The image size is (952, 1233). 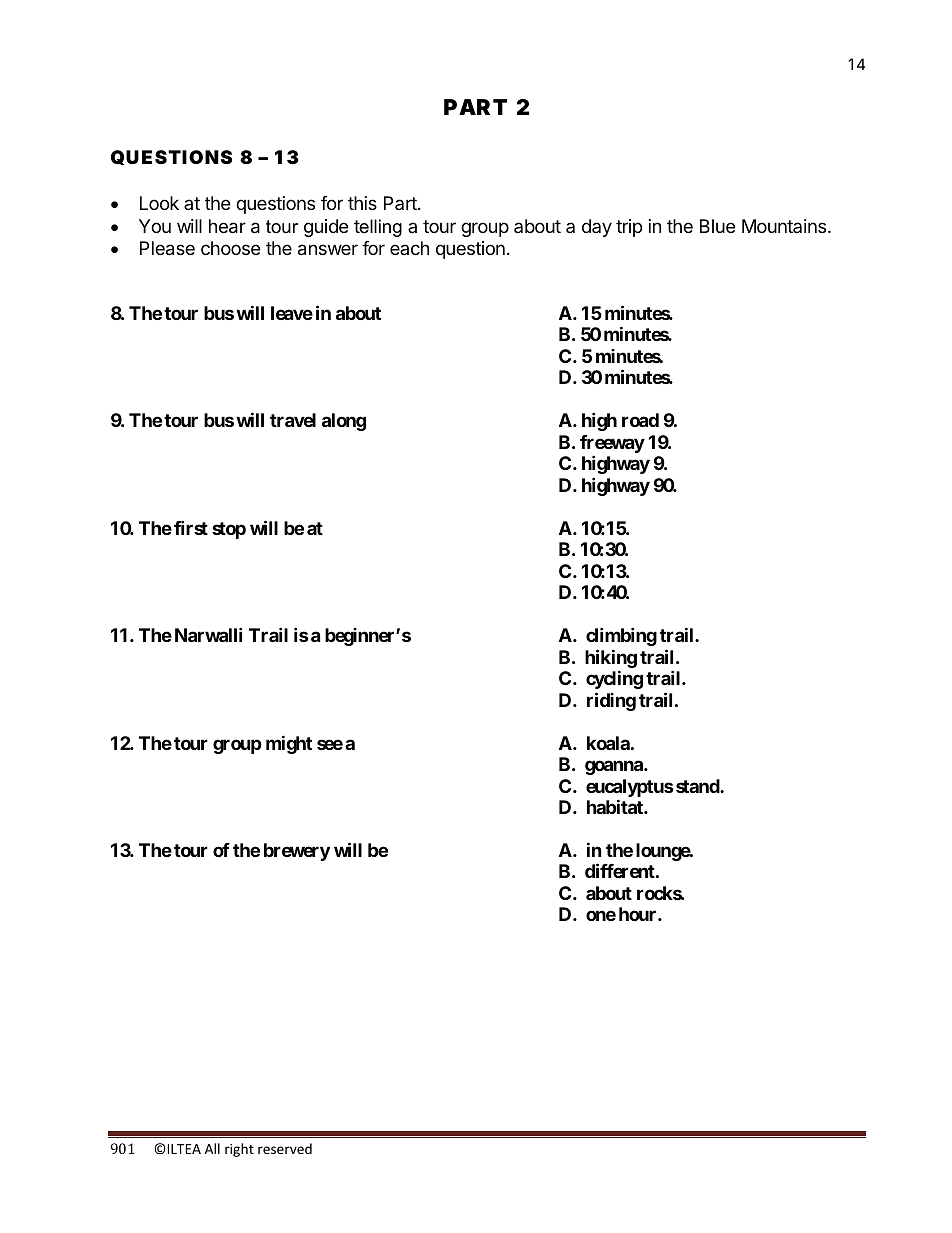 I want to click on stand, so click(x=698, y=786).
